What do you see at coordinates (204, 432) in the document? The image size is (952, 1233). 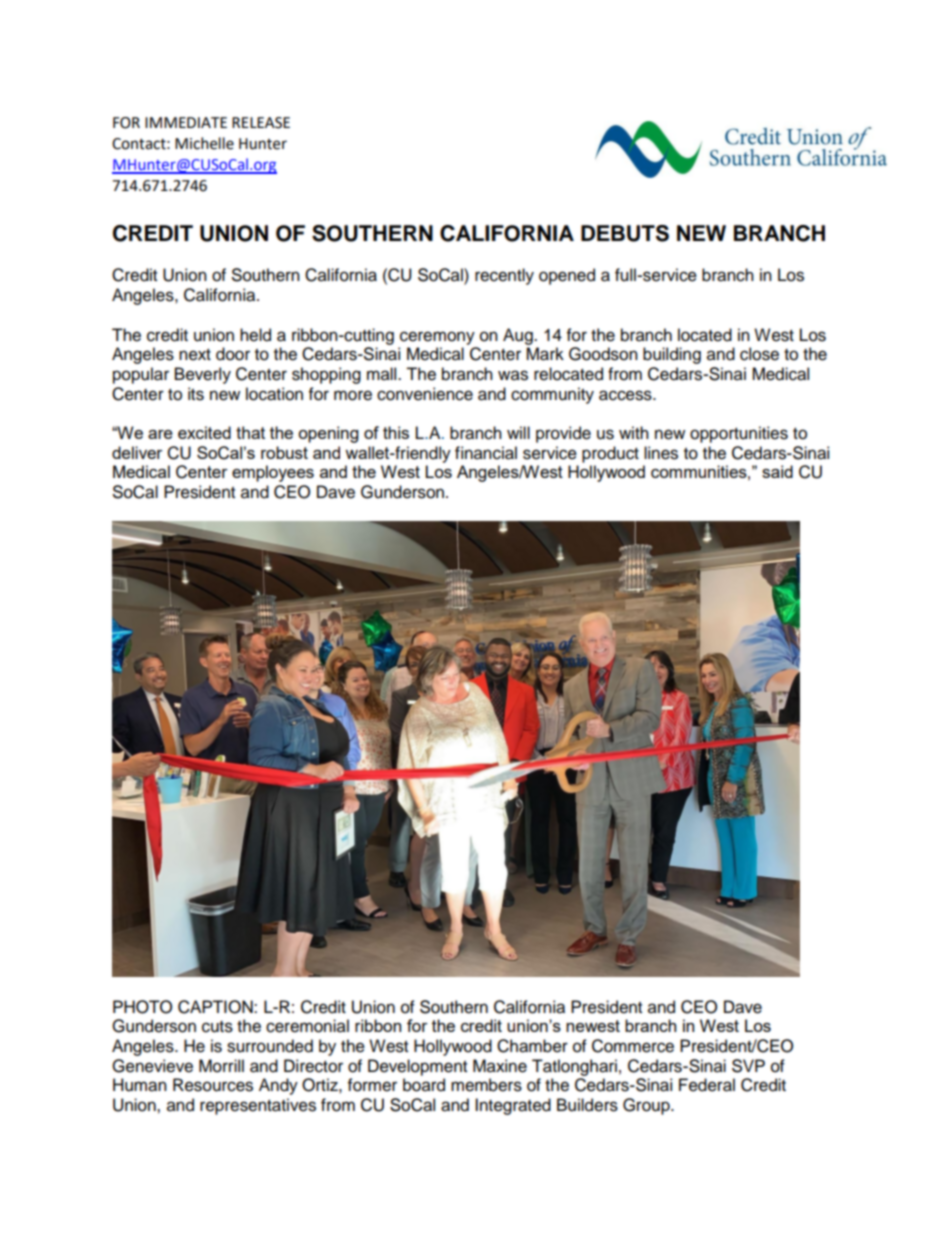 I see `excited` at bounding box center [204, 432].
